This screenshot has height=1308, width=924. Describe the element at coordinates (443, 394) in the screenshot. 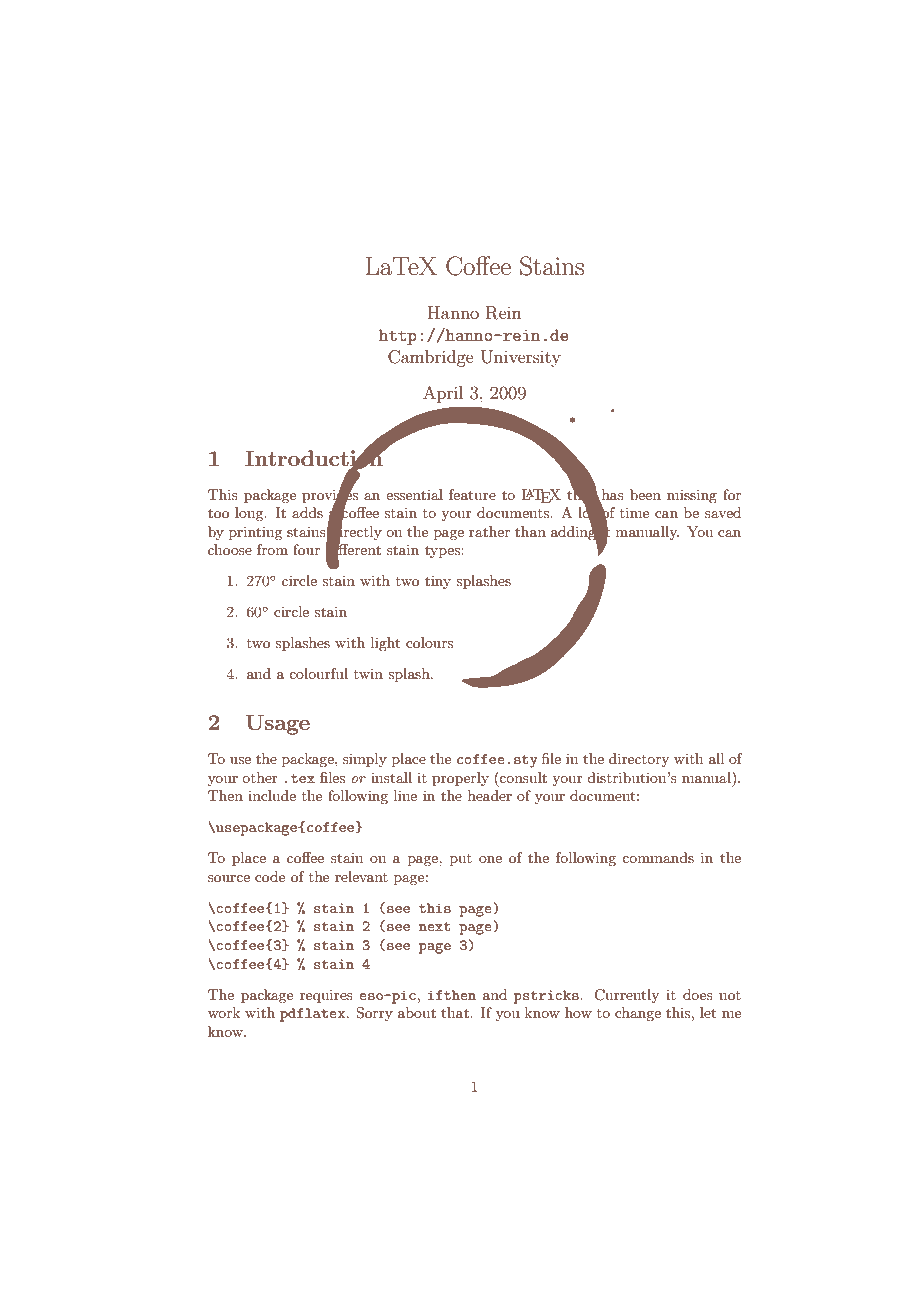

I see `April` at that location.
